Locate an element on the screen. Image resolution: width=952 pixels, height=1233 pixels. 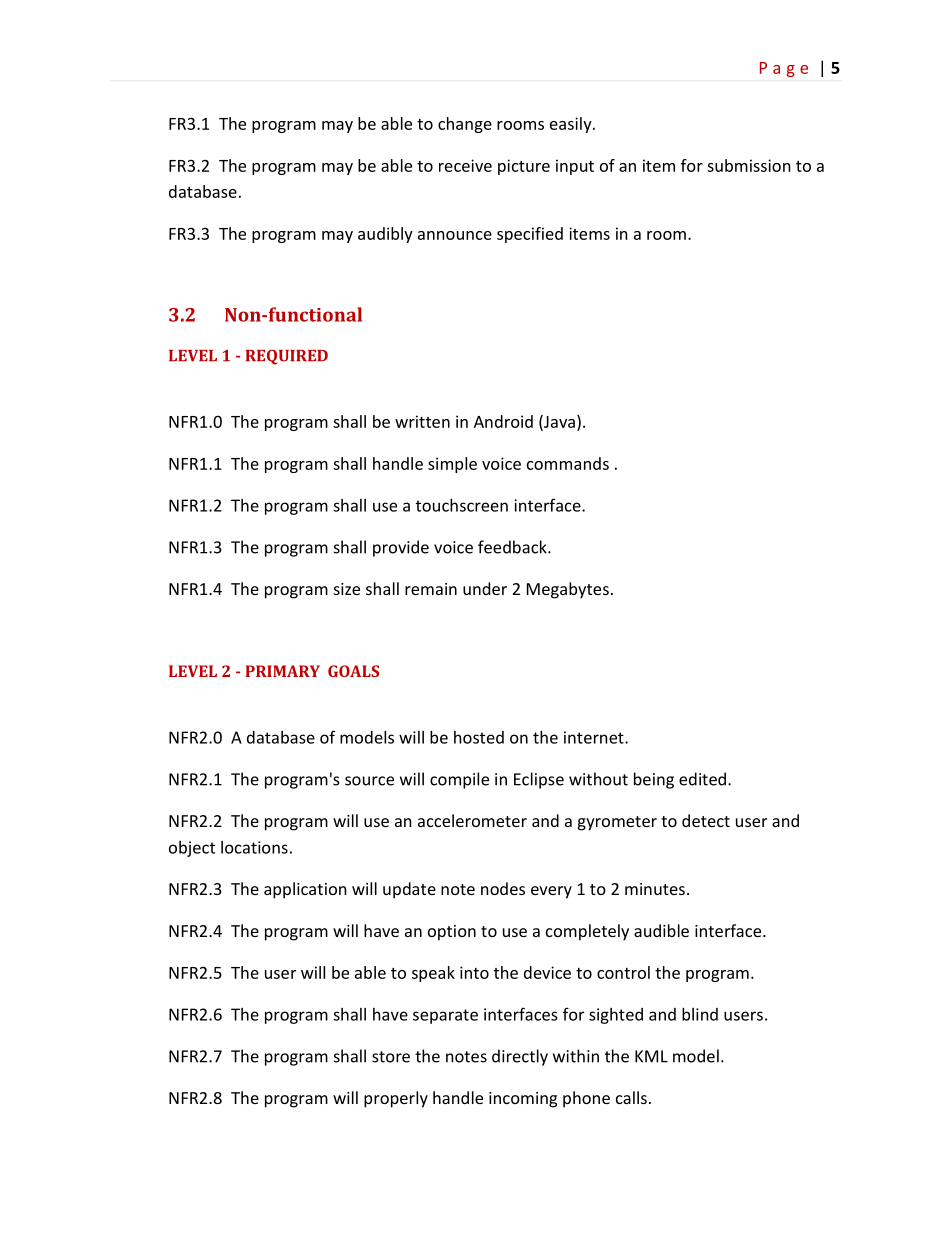
Megabytes is located at coordinates (568, 590).
